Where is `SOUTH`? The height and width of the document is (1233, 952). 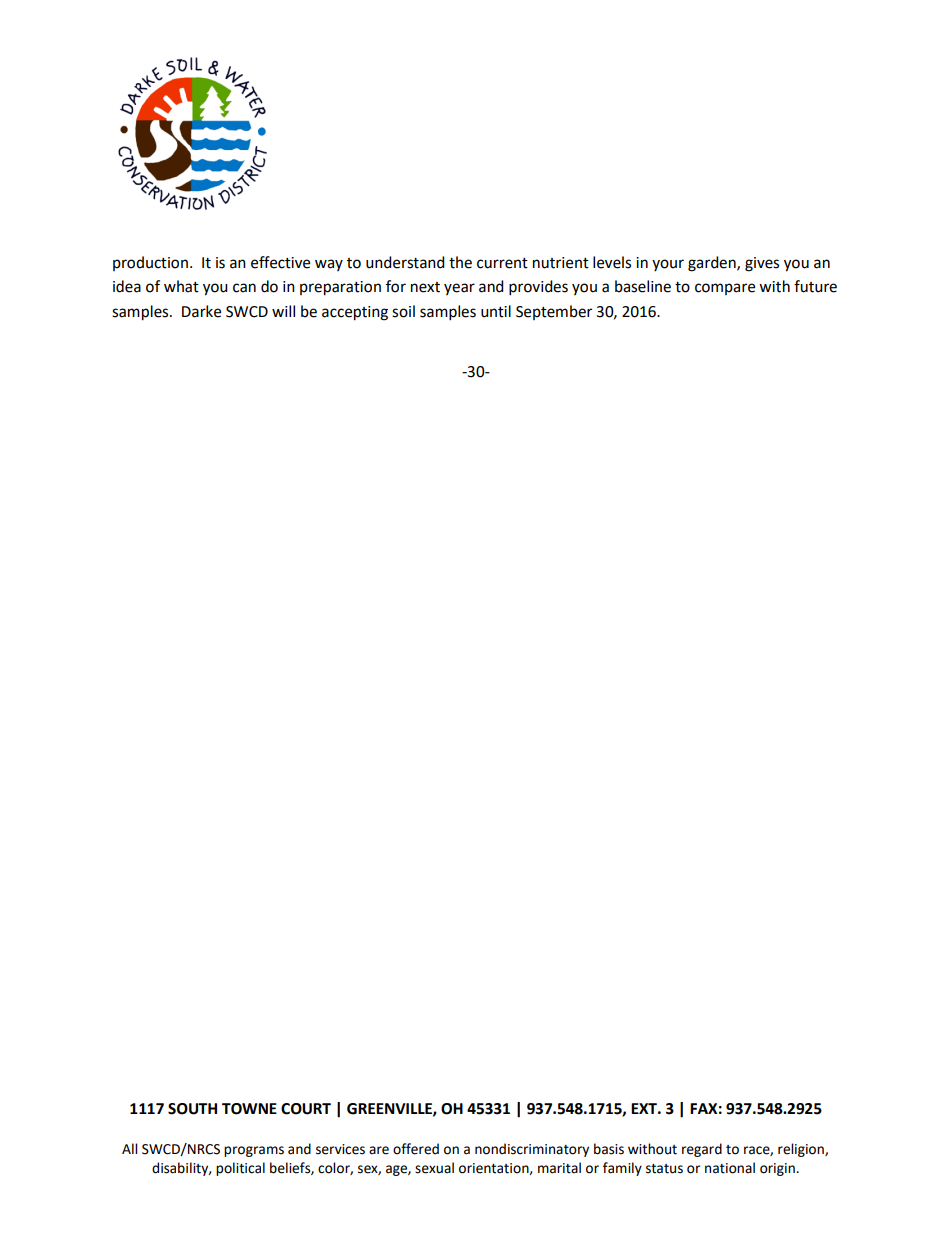 SOUTH is located at coordinates (192, 1109).
